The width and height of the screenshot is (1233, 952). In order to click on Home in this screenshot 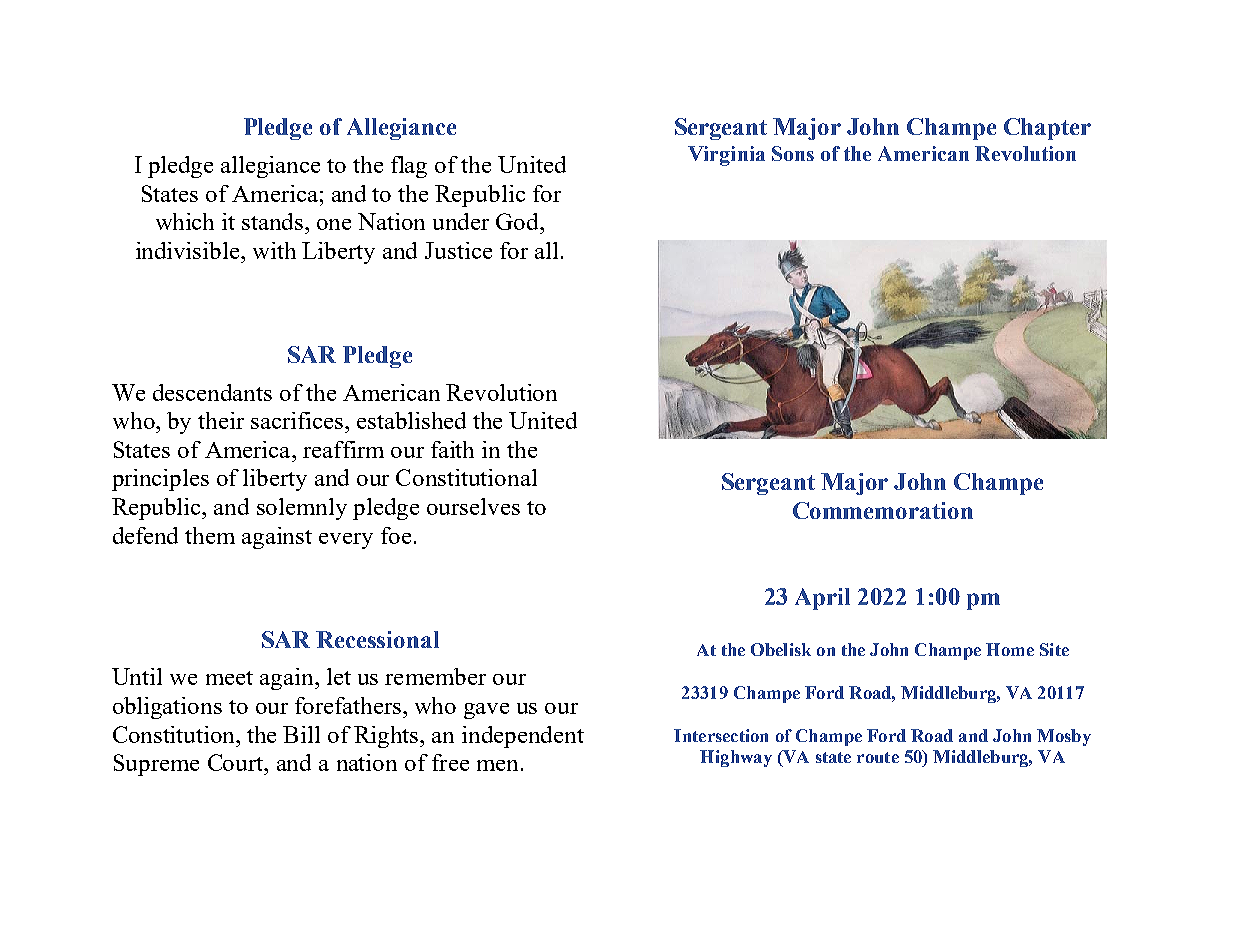, I will do `click(1010, 649)`.
